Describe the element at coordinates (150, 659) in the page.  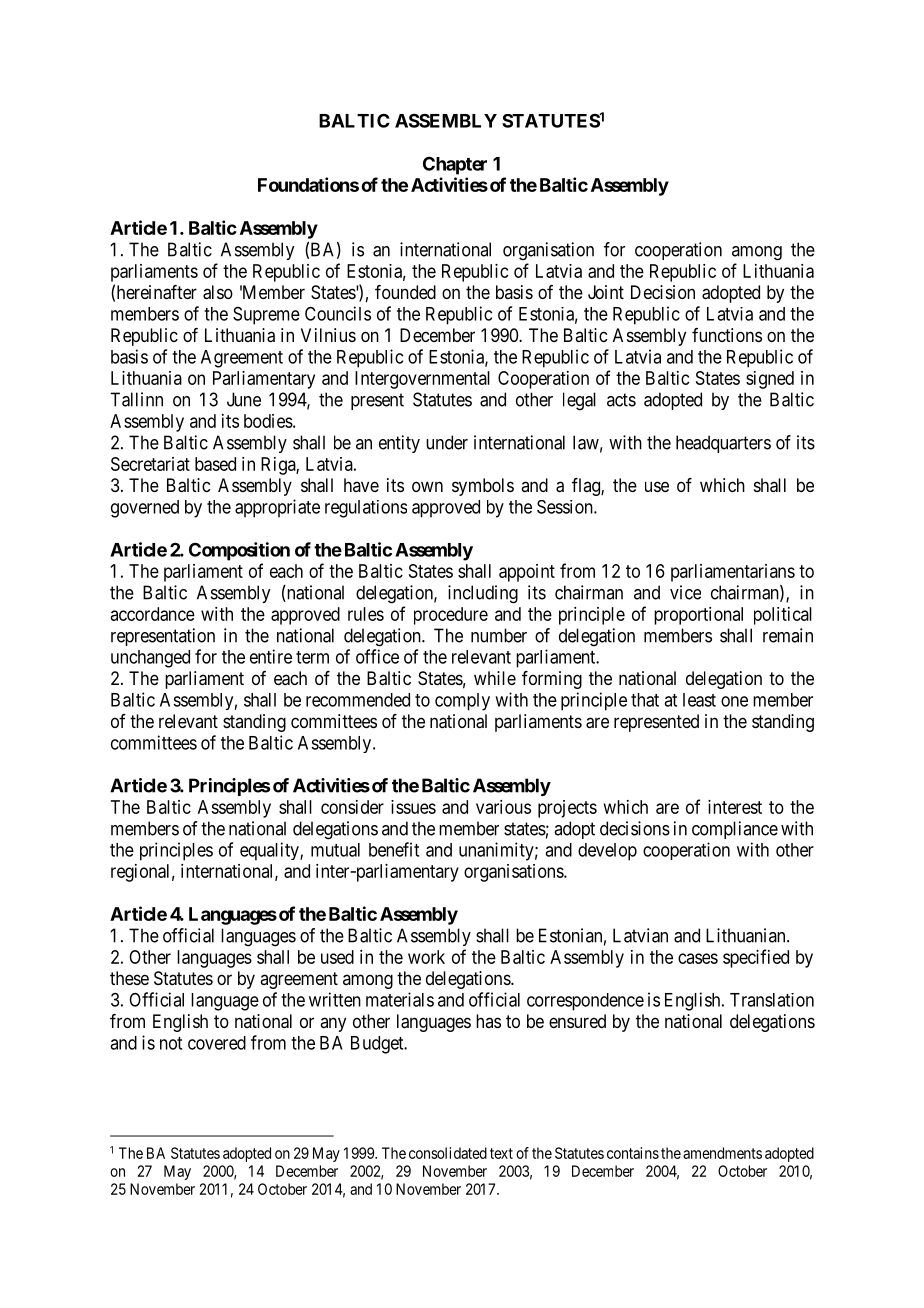
I see `unchanged` at that location.
